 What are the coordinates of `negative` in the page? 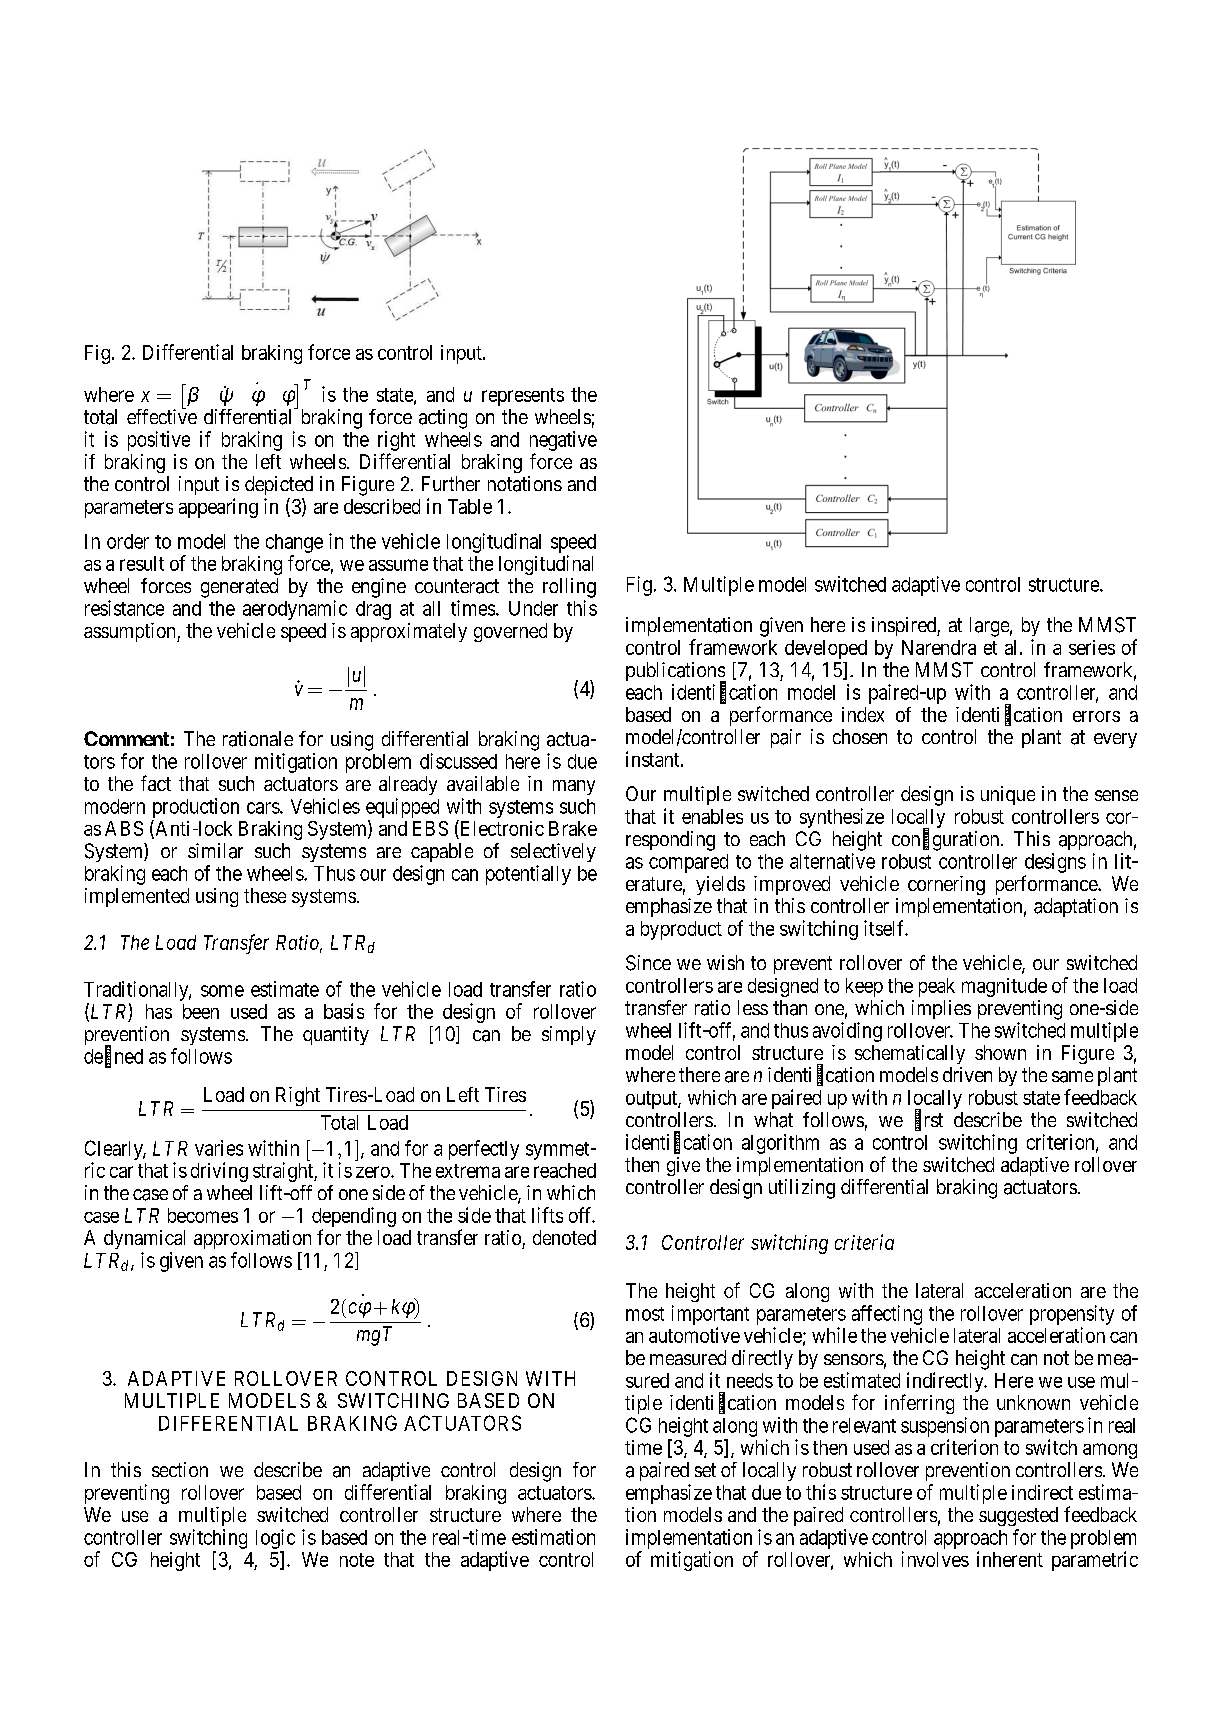 It's located at (563, 441).
